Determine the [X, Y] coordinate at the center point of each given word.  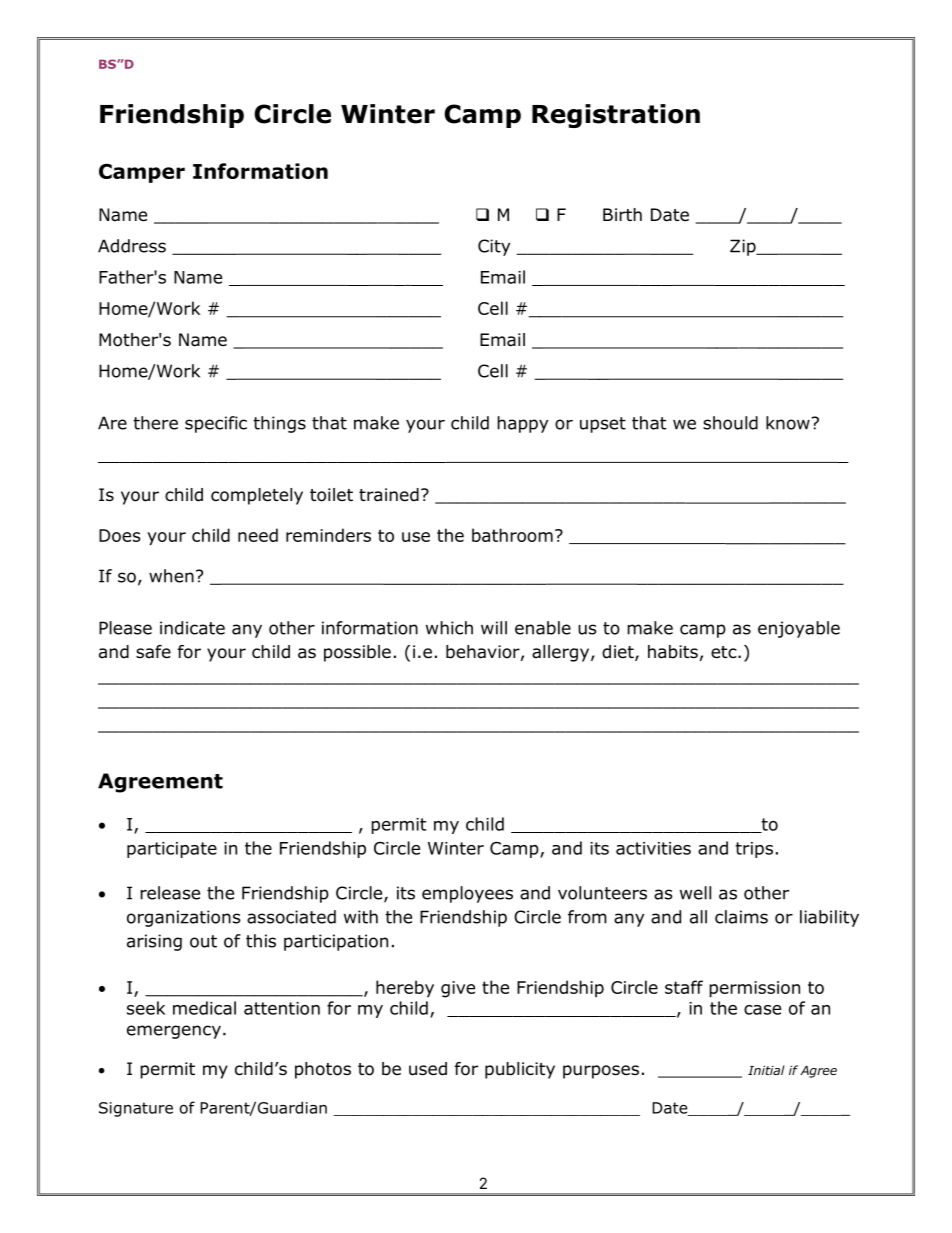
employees [467, 894]
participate [172, 850]
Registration [616, 116]
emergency [174, 1032]
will [494, 628]
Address [132, 246]
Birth [622, 214]
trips [754, 850]
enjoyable [799, 629]
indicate [192, 628]
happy [522, 424]
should [730, 423]
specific [216, 424]
